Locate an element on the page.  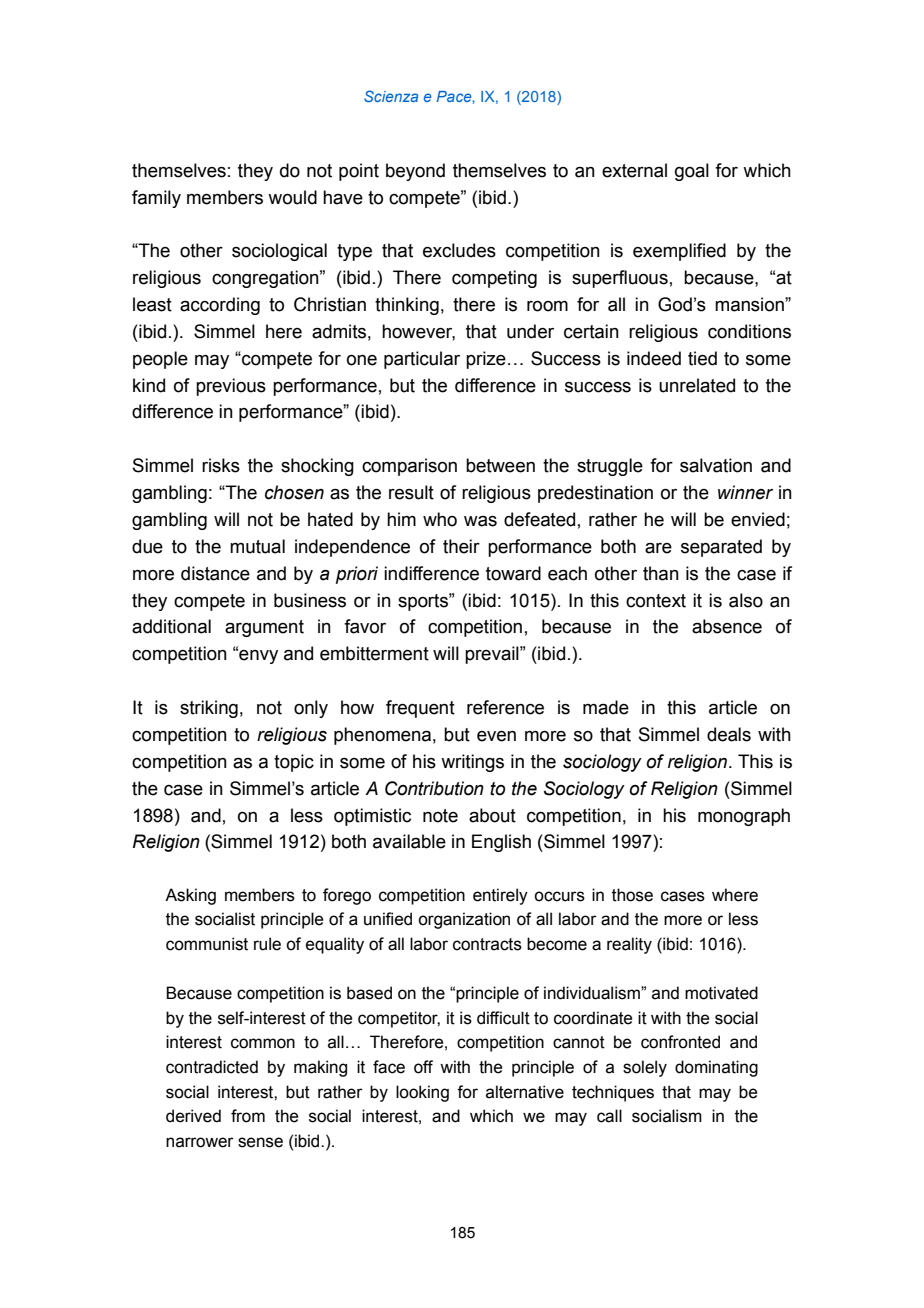
note is located at coordinates (440, 816).
